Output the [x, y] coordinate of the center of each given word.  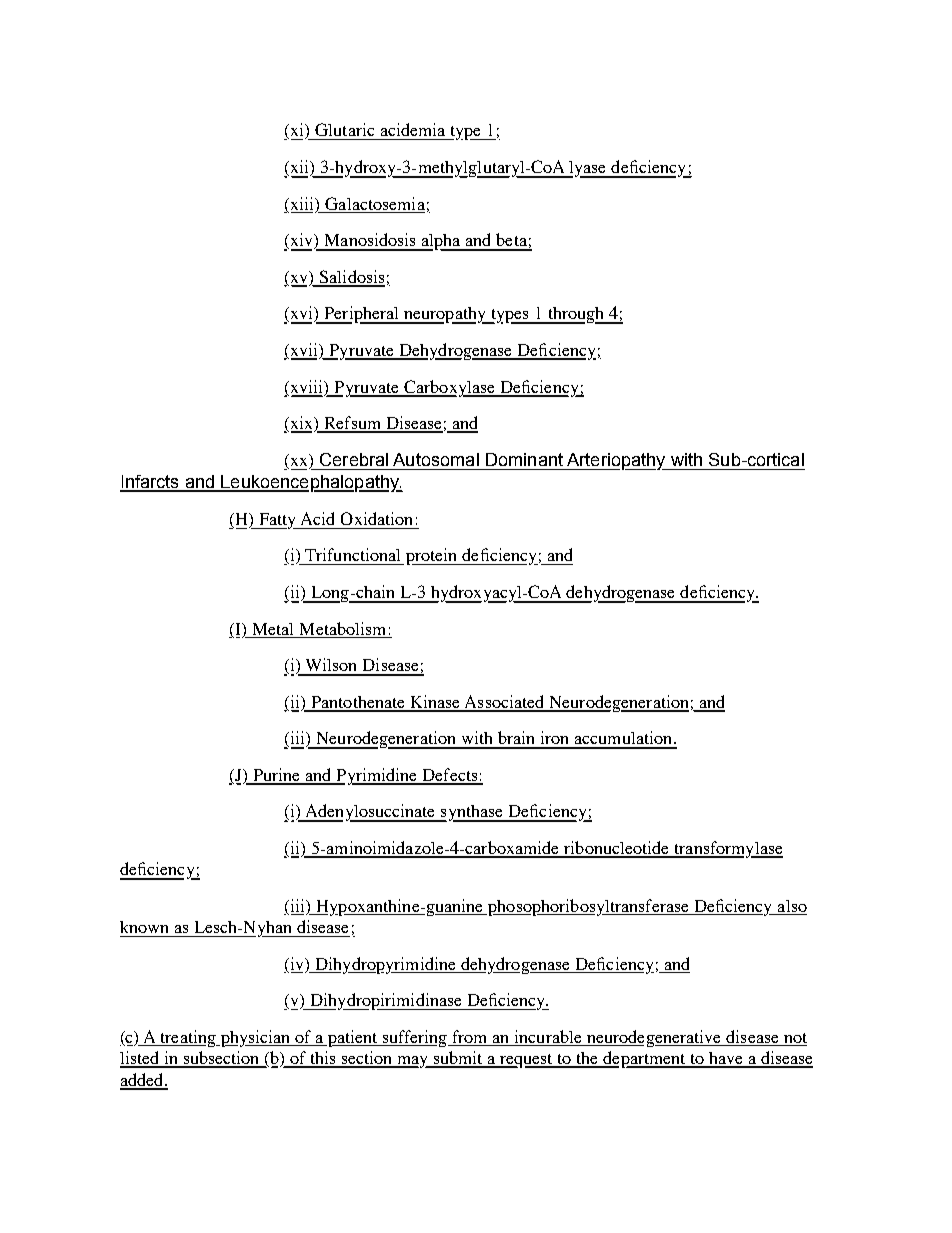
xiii [302, 204]
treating [188, 1038]
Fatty [278, 521]
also [791, 907]
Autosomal [436, 459]
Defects [450, 776]
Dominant [524, 459]
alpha [441, 242]
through [576, 315]
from [470, 1038]
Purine [277, 776]
